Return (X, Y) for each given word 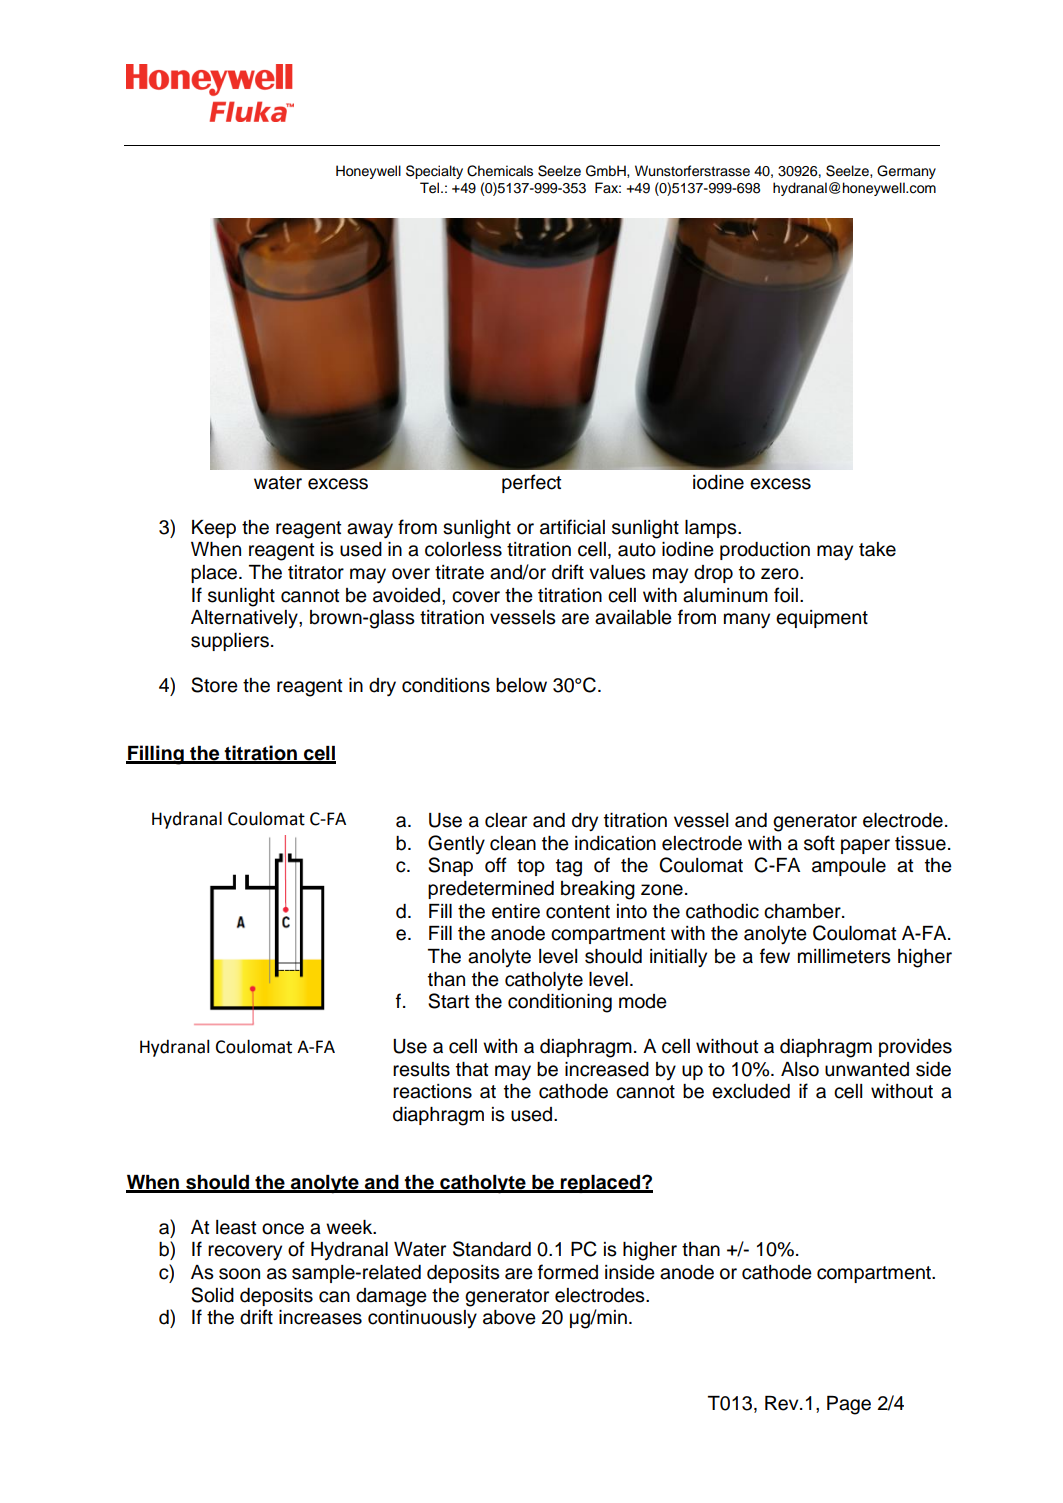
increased (607, 1069)
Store (214, 685)
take (877, 549)
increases (320, 1317)
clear (506, 820)
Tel (431, 188)
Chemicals (500, 171)
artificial (572, 527)
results (421, 1069)
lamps (712, 529)
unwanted (867, 1069)
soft (819, 843)
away (370, 531)
